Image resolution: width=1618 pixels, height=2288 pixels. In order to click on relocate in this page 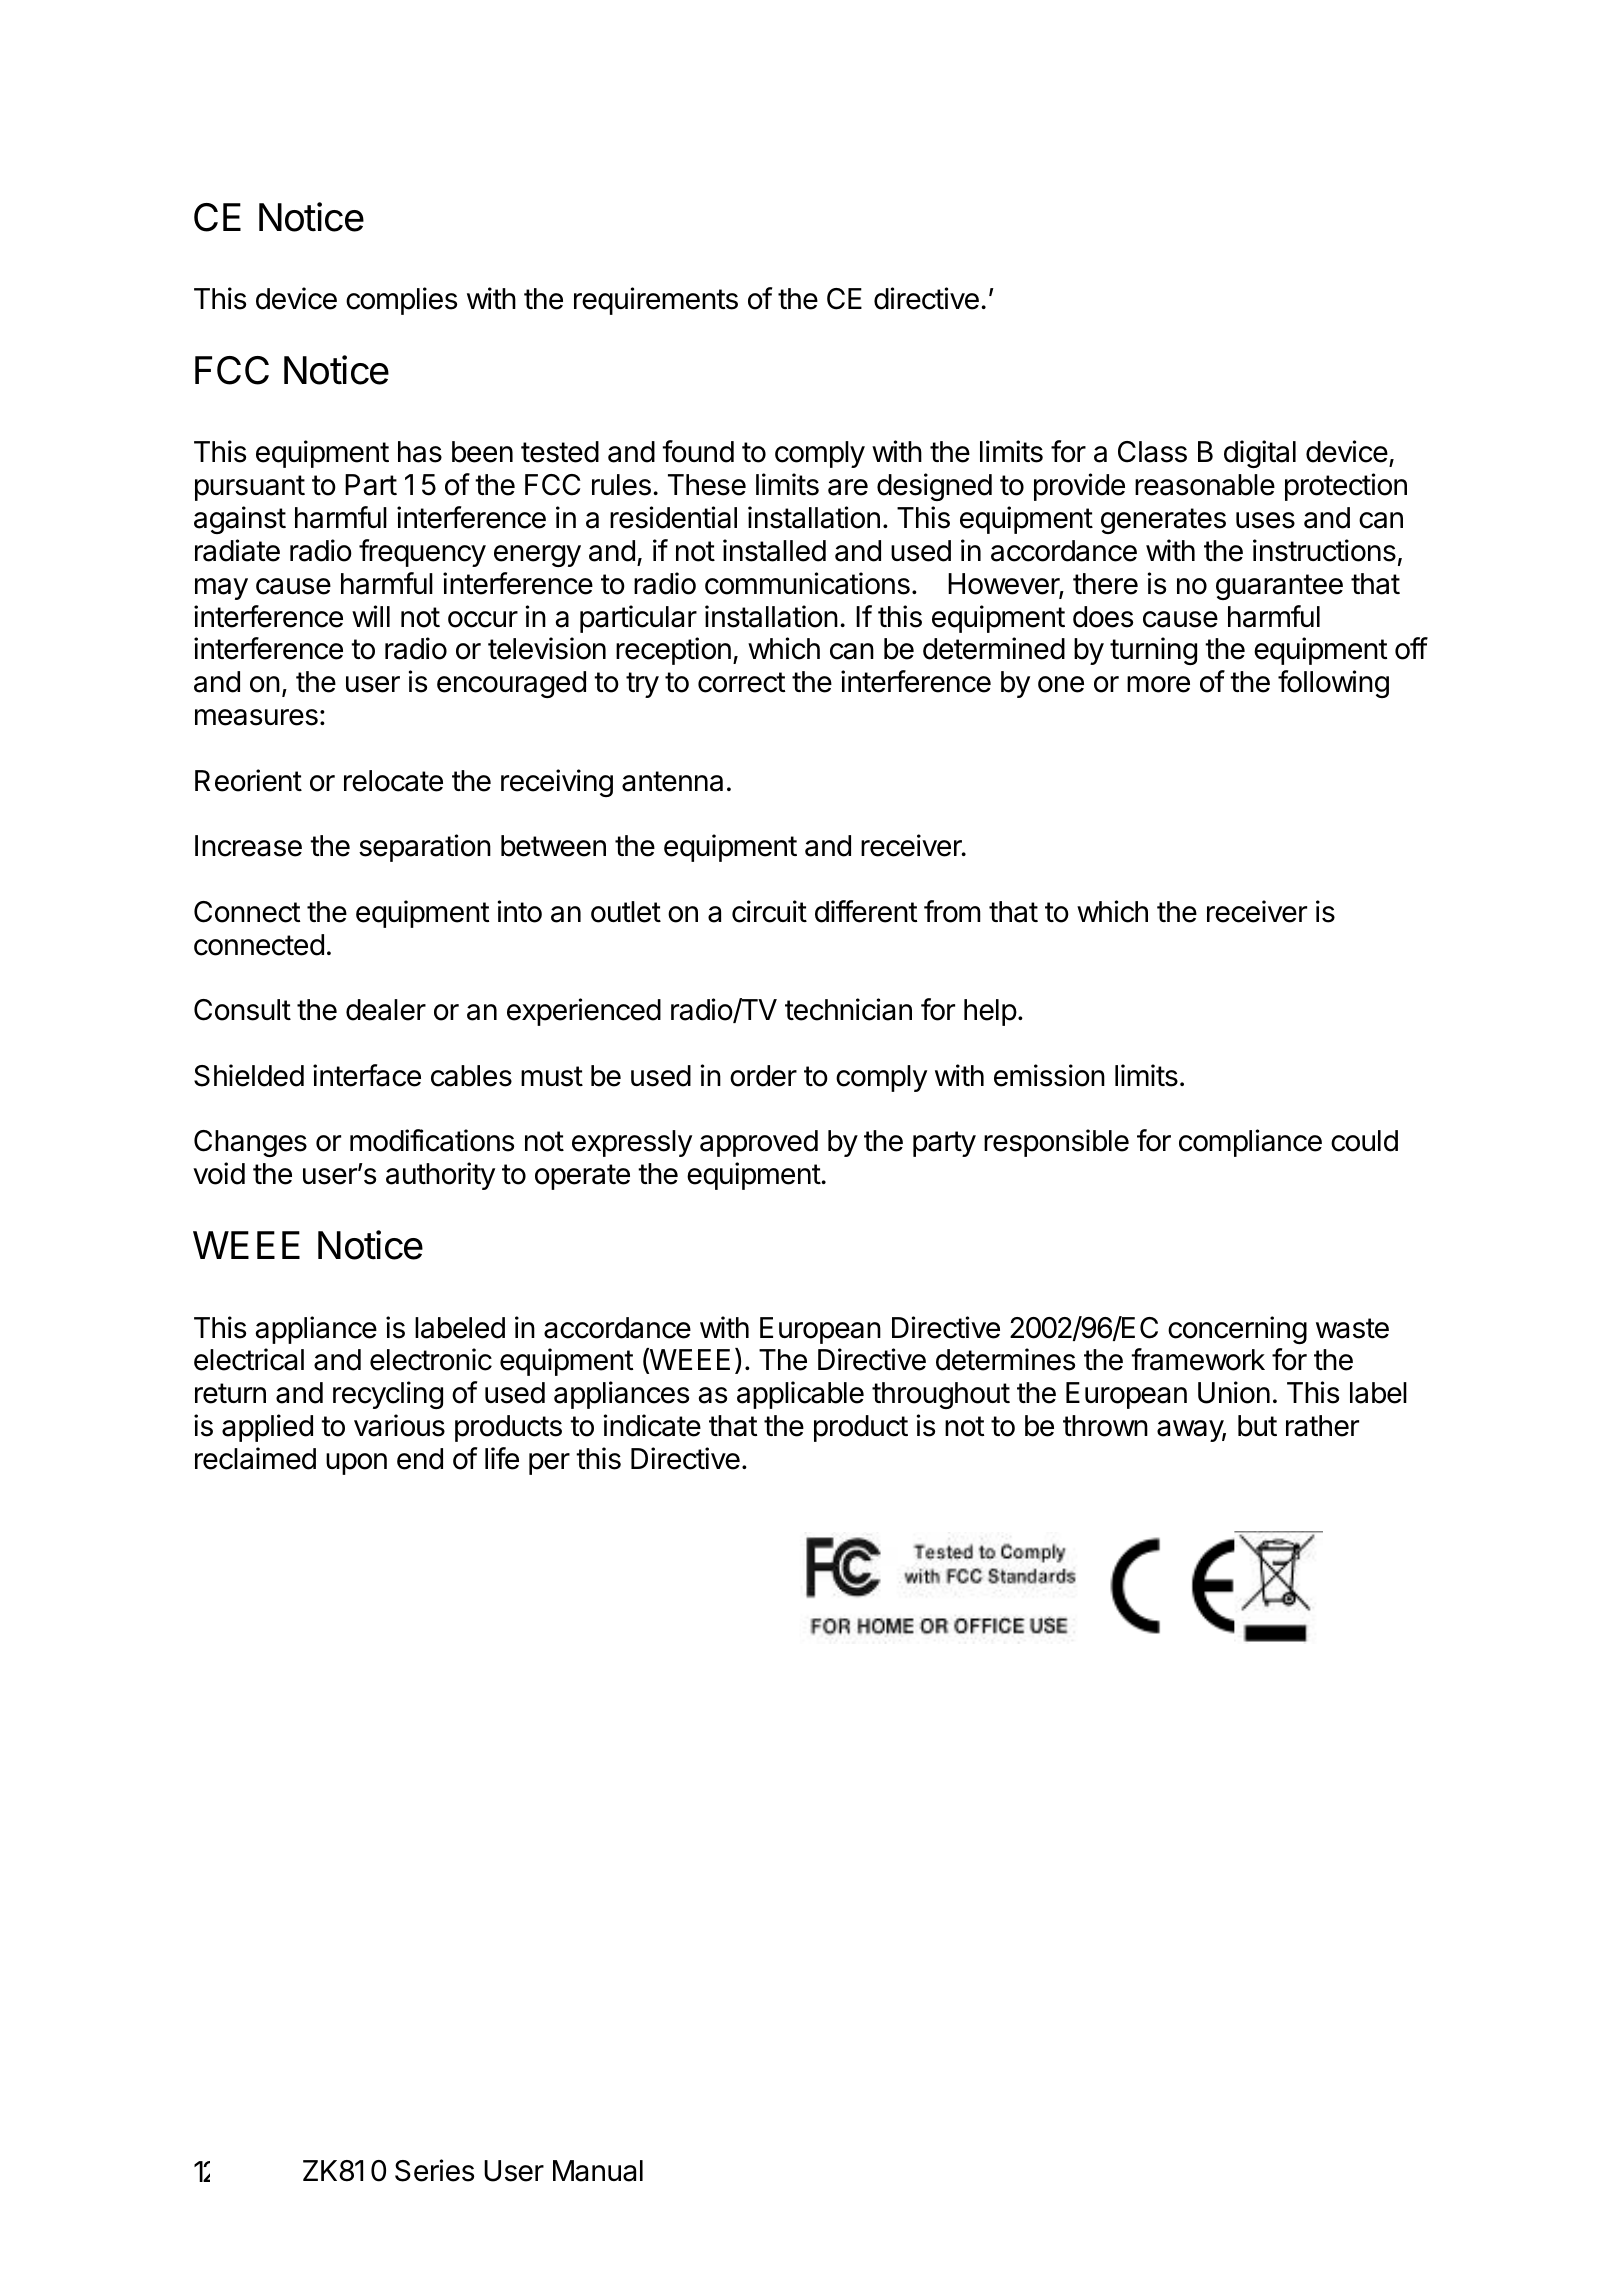, I will do `click(393, 781)`.
